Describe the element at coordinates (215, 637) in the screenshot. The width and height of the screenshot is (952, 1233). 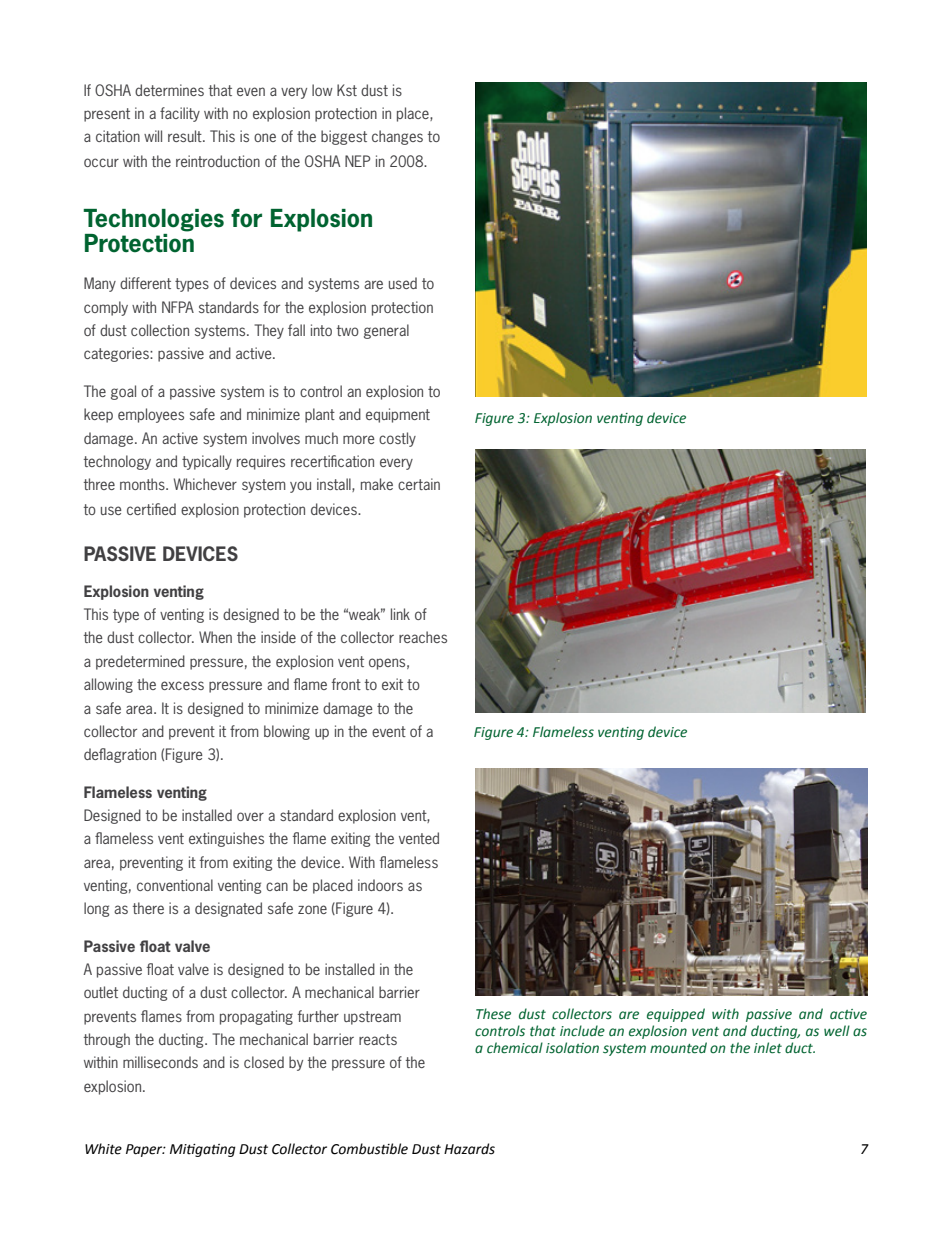
I see `When` at that location.
